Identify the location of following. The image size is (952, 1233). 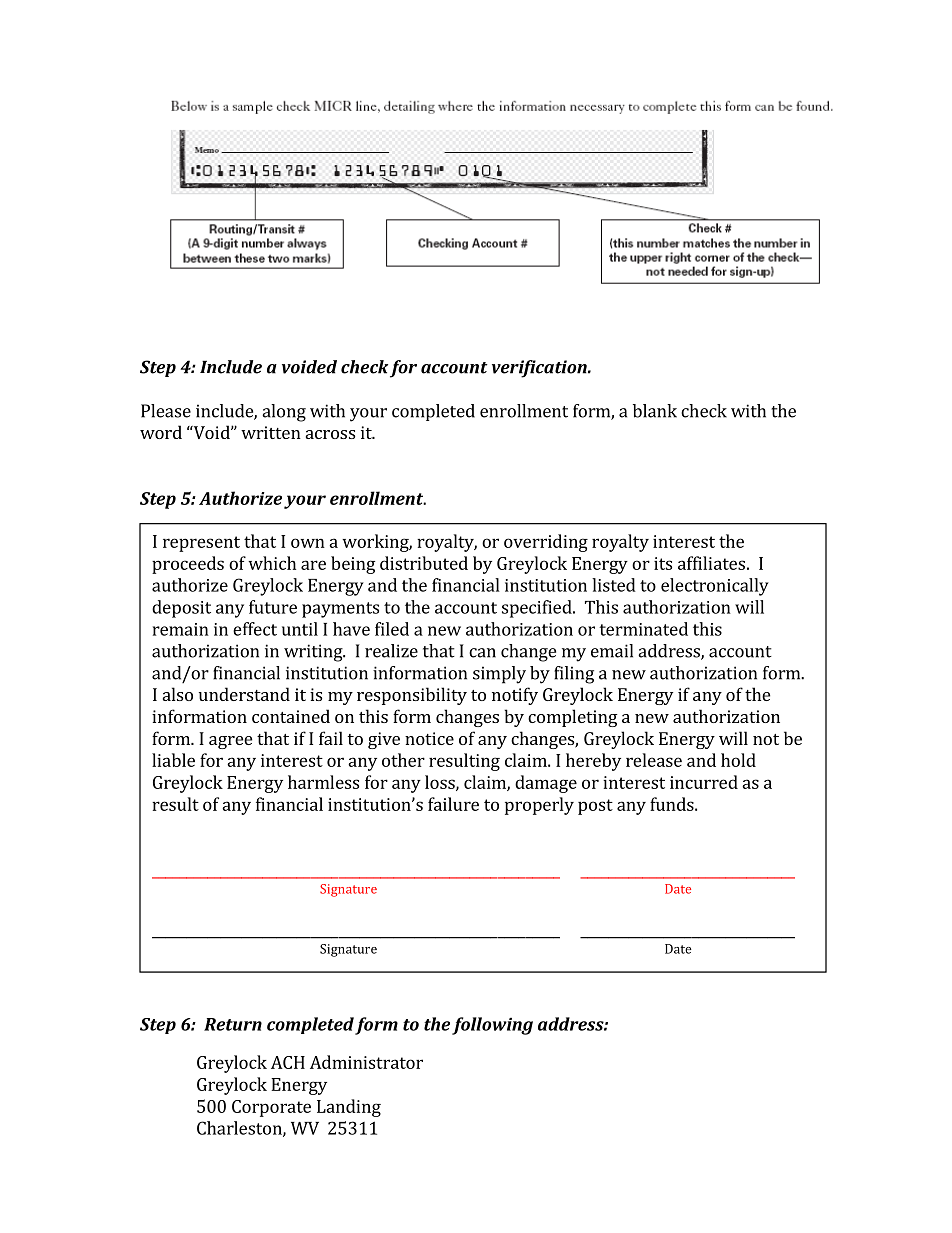
(492, 1026).
